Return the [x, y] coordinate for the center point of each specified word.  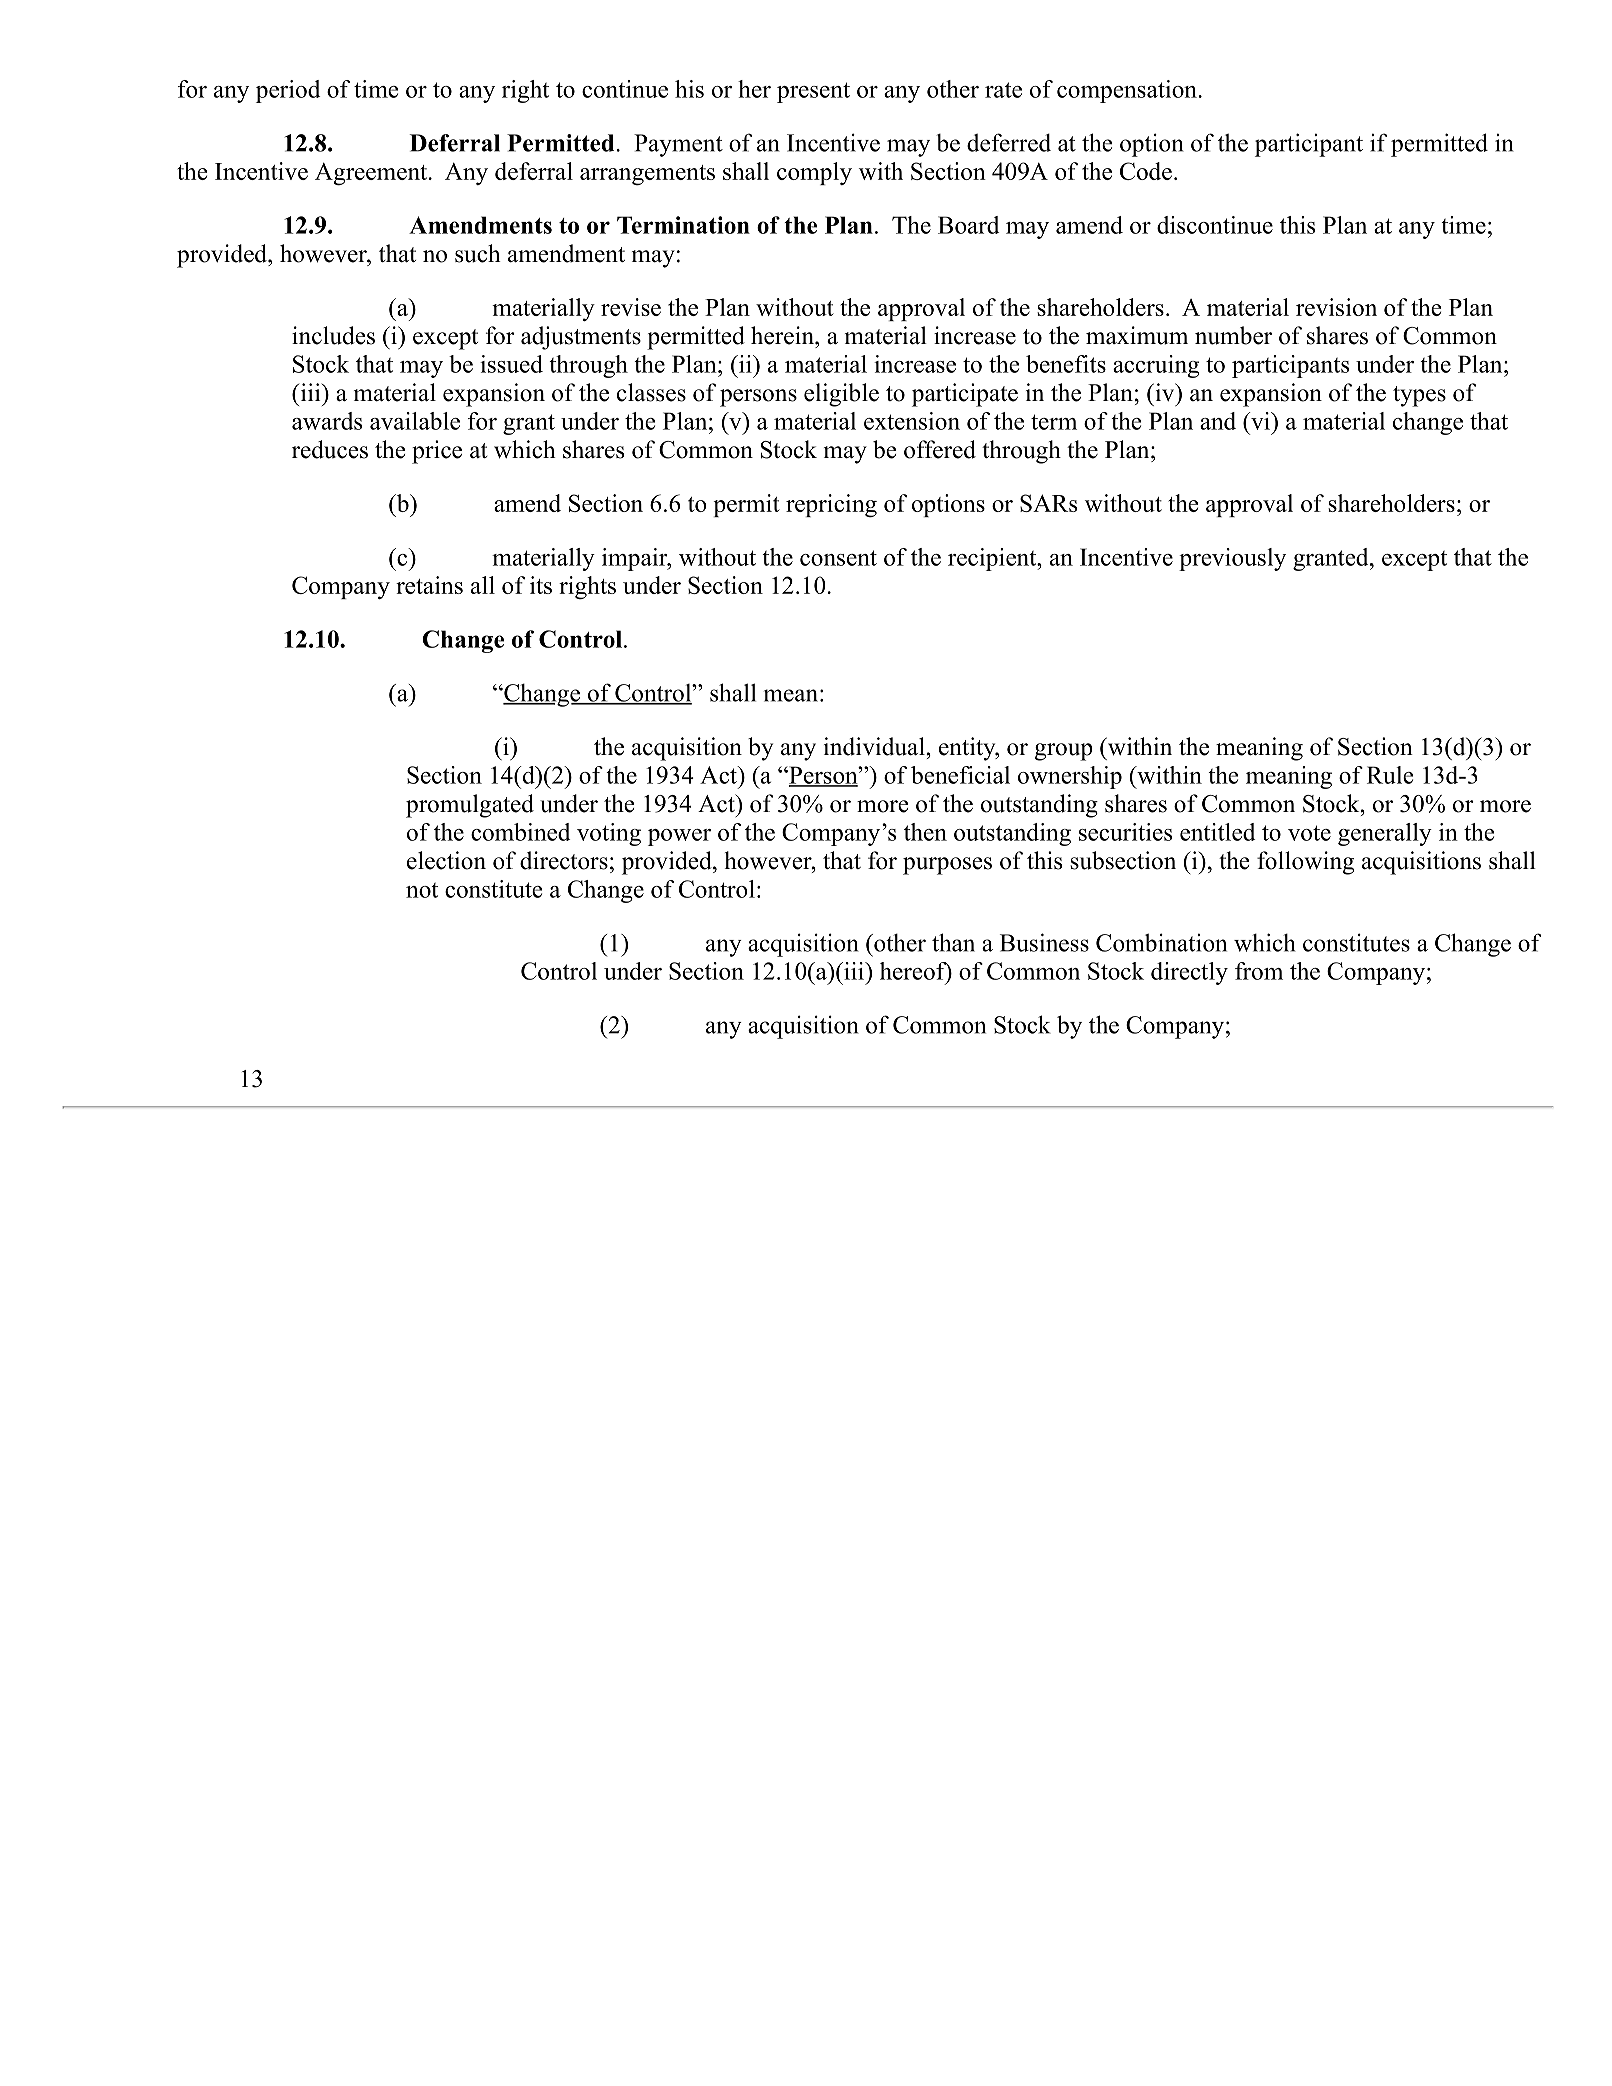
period [288, 91]
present [813, 92]
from [1259, 971]
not [422, 890]
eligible [841, 395]
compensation [1127, 91]
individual [875, 746]
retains [429, 585]
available [415, 421]
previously [1232, 559]
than [953, 942]
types [1419, 396]
